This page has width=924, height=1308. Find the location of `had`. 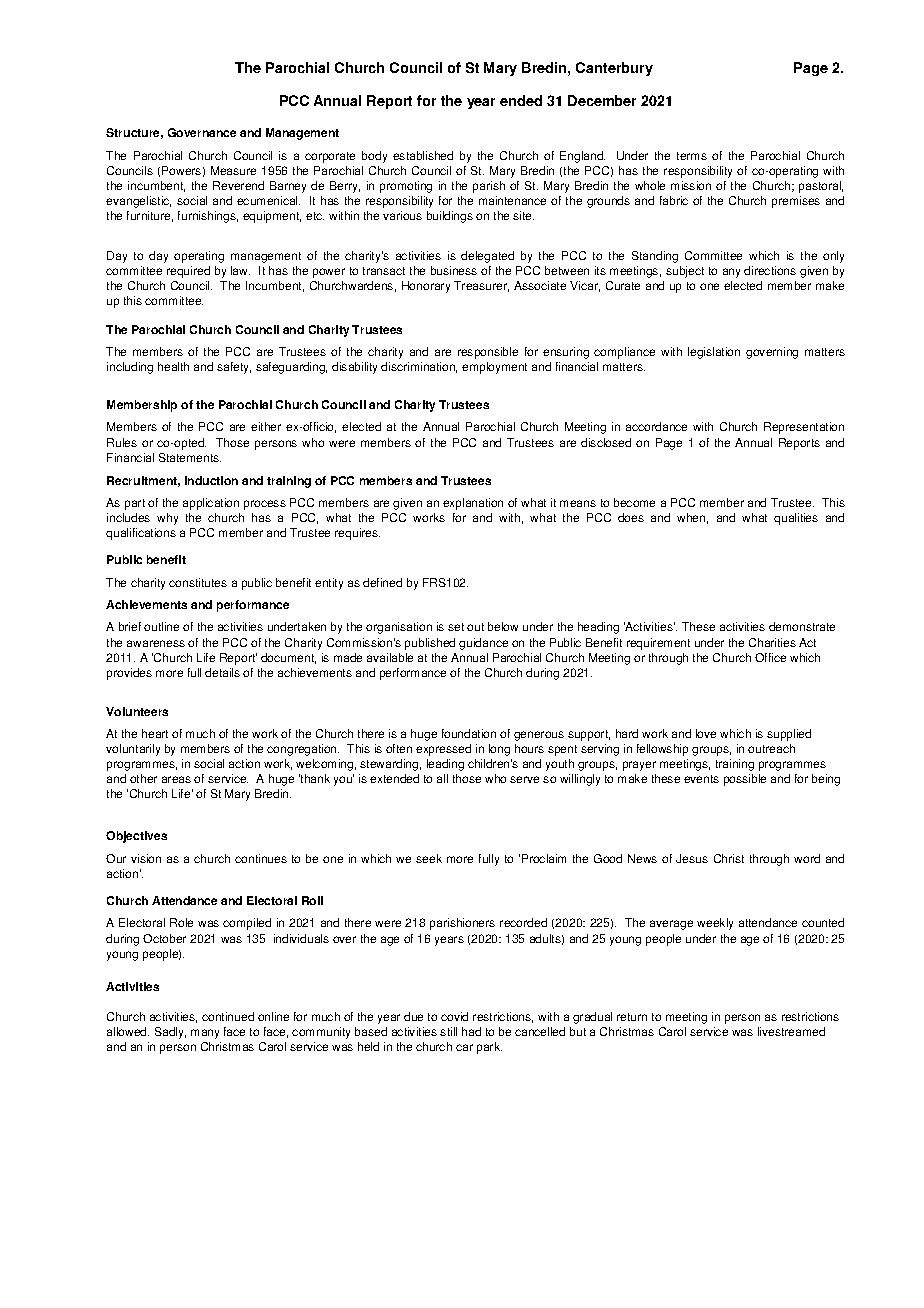

had is located at coordinates (471, 1031).
